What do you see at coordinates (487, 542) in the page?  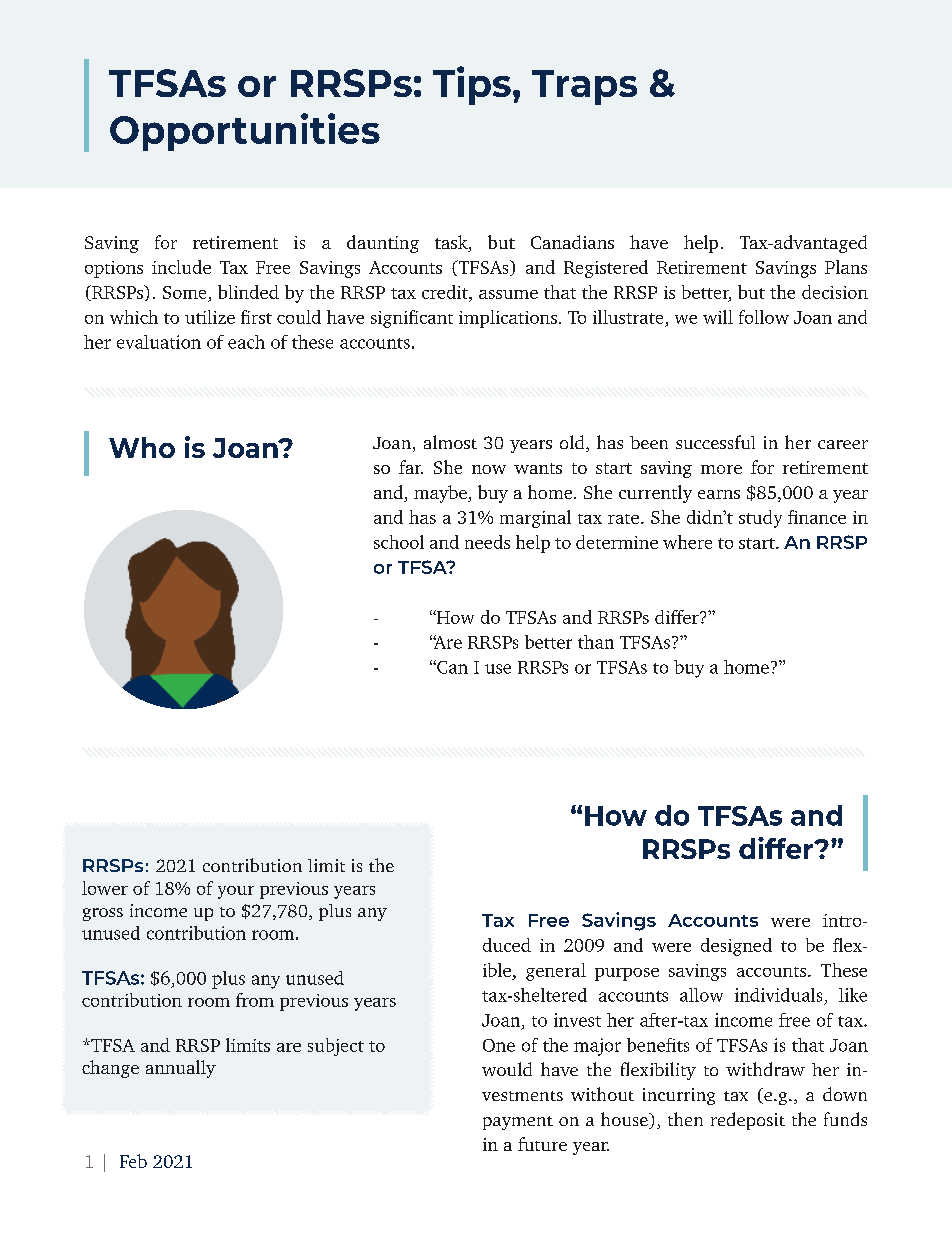 I see `needs` at bounding box center [487, 542].
